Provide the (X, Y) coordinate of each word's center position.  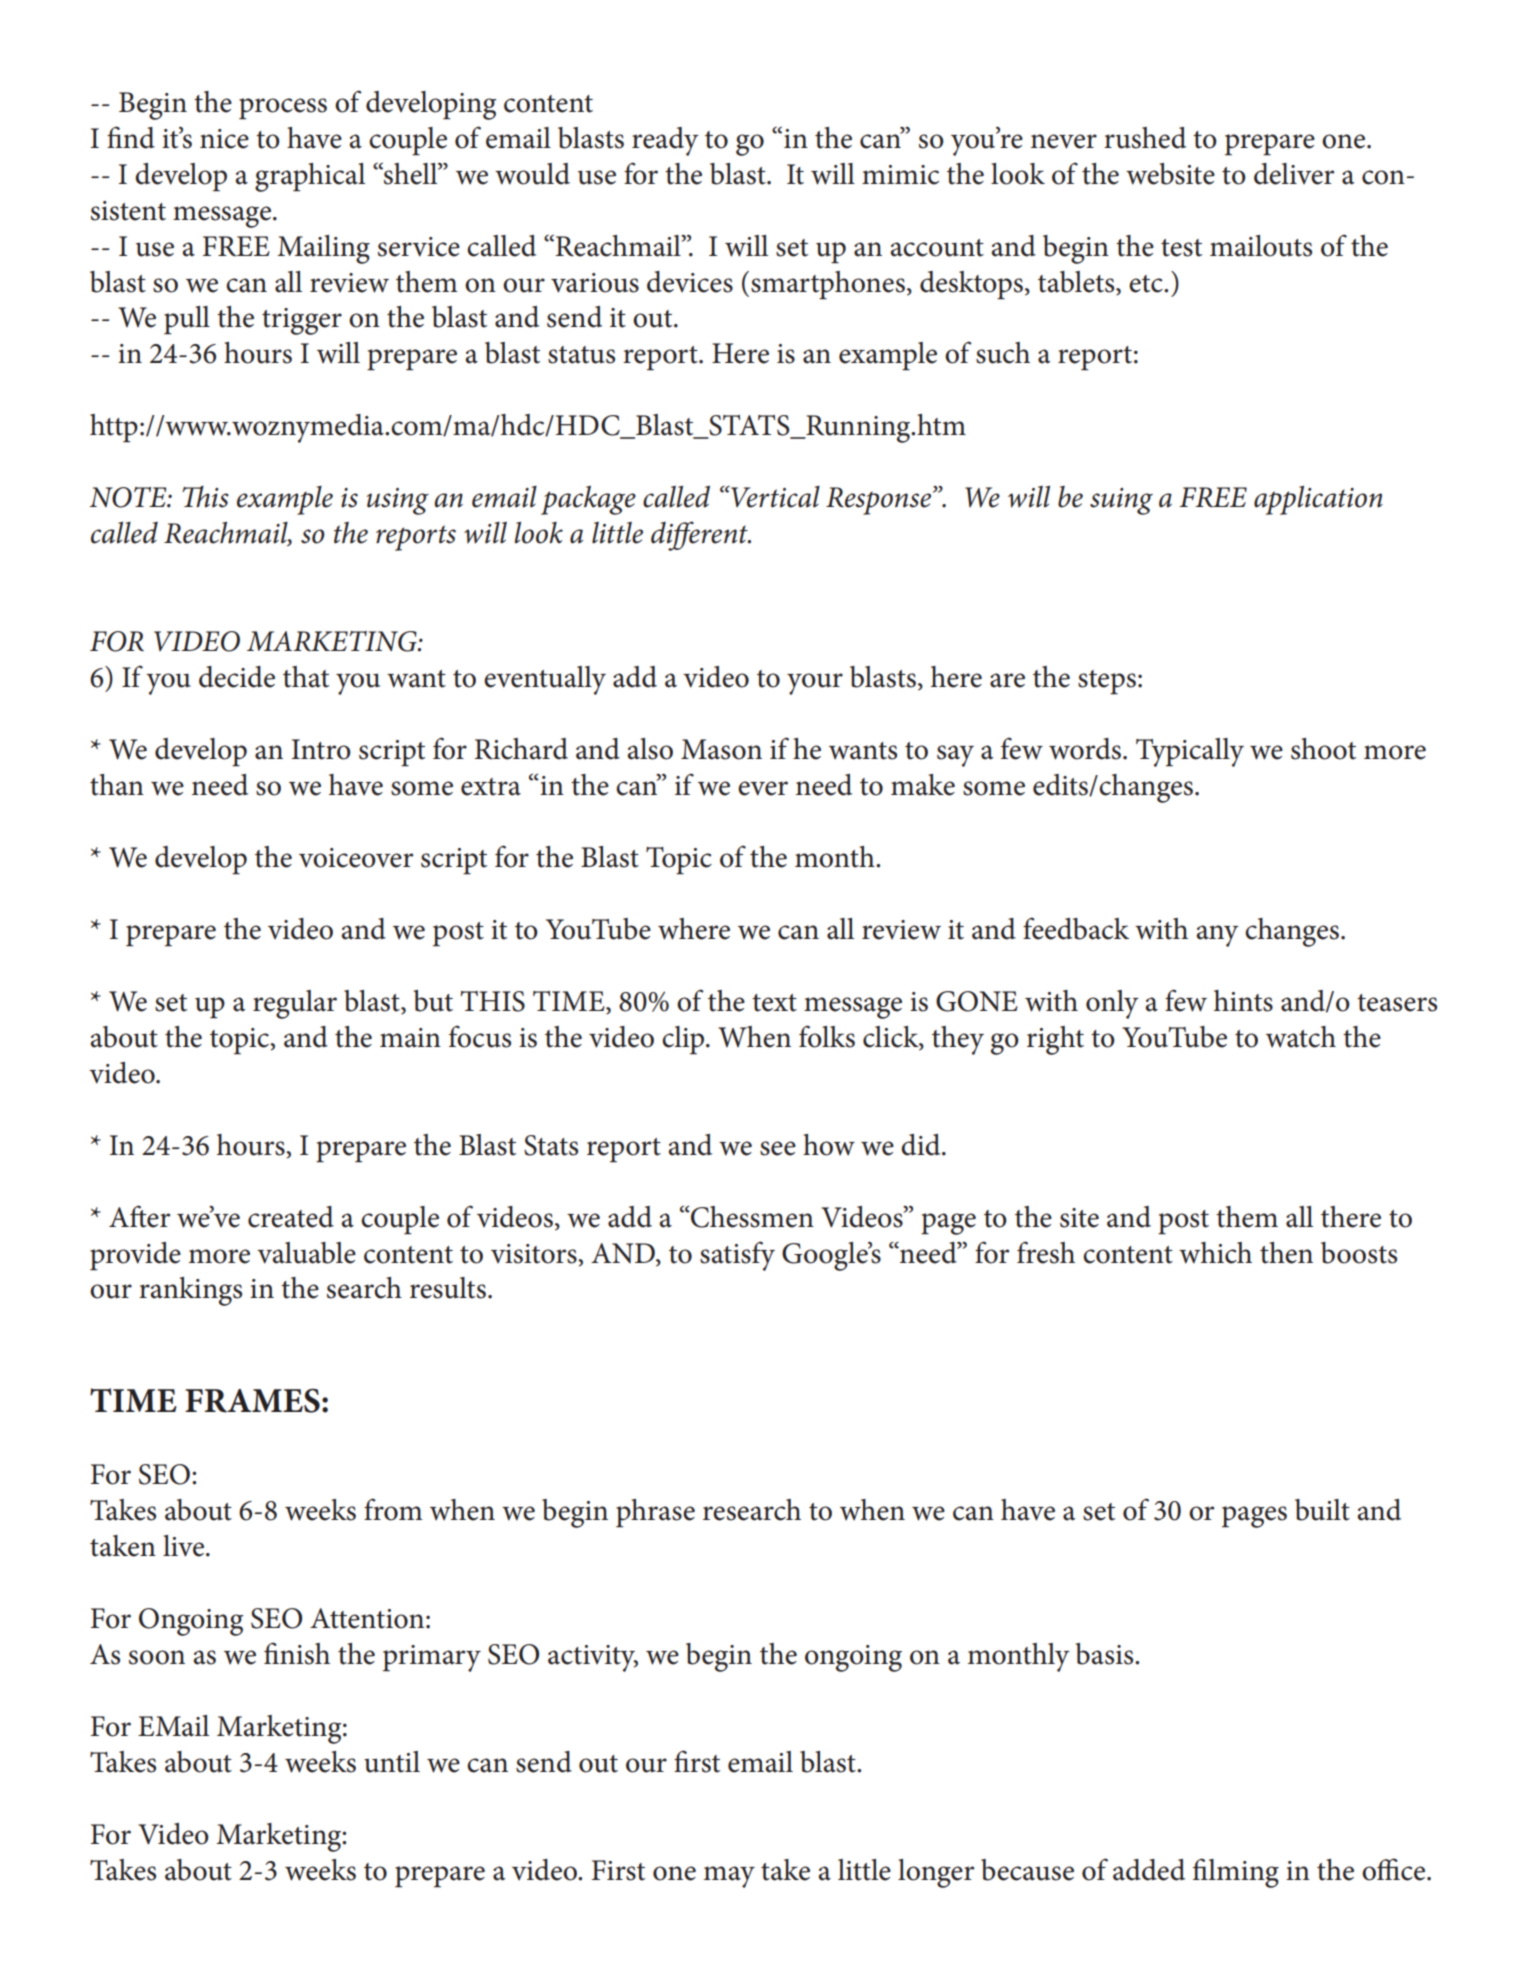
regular (295, 1004)
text (774, 1003)
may (729, 1877)
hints (1243, 1001)
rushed (1145, 138)
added (1149, 1870)
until (392, 1762)
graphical (310, 177)
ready (665, 141)
